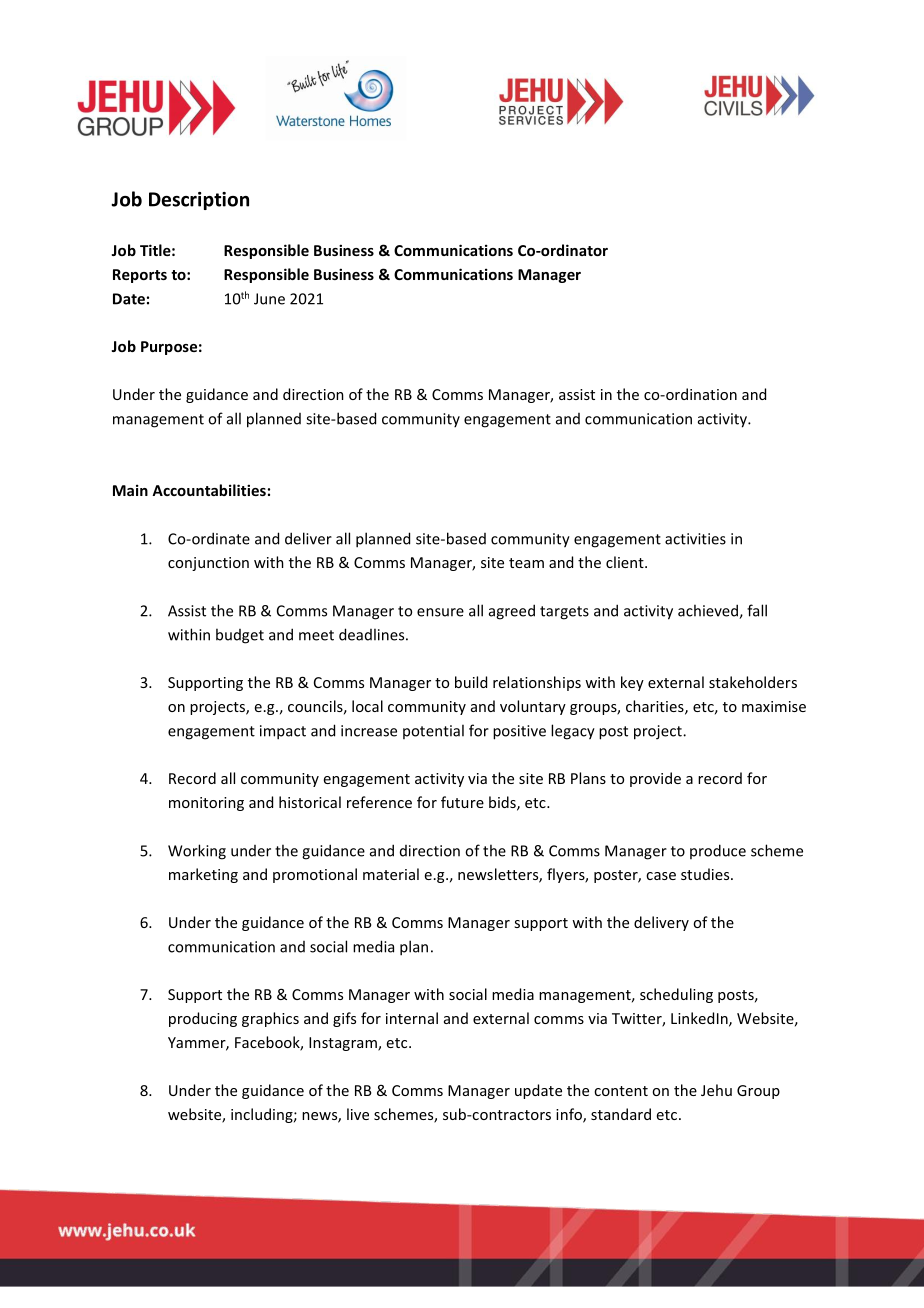  Describe the element at coordinates (412, 1018) in the image. I see `internal` at that location.
